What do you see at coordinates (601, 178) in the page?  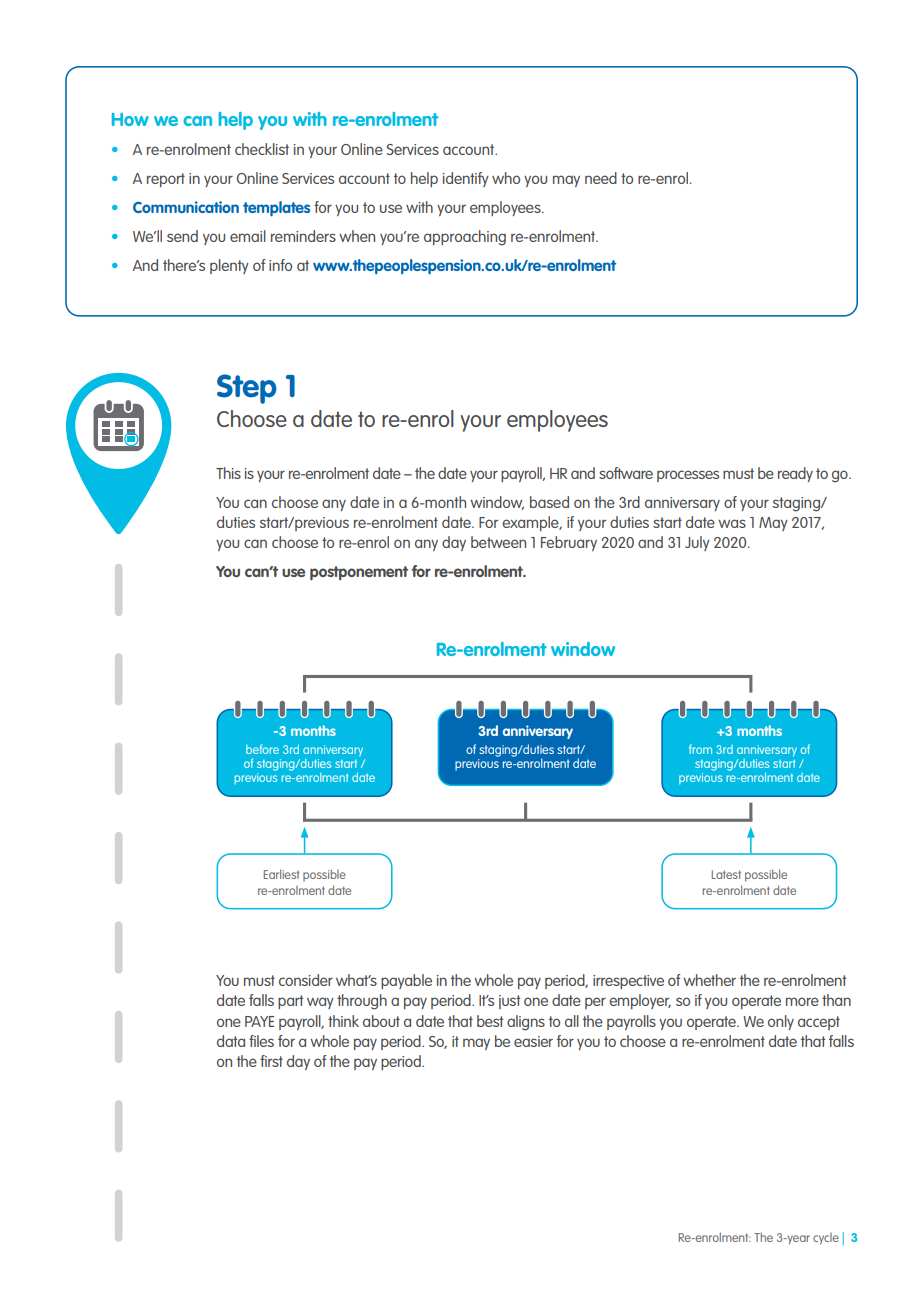 I see `need` at bounding box center [601, 178].
